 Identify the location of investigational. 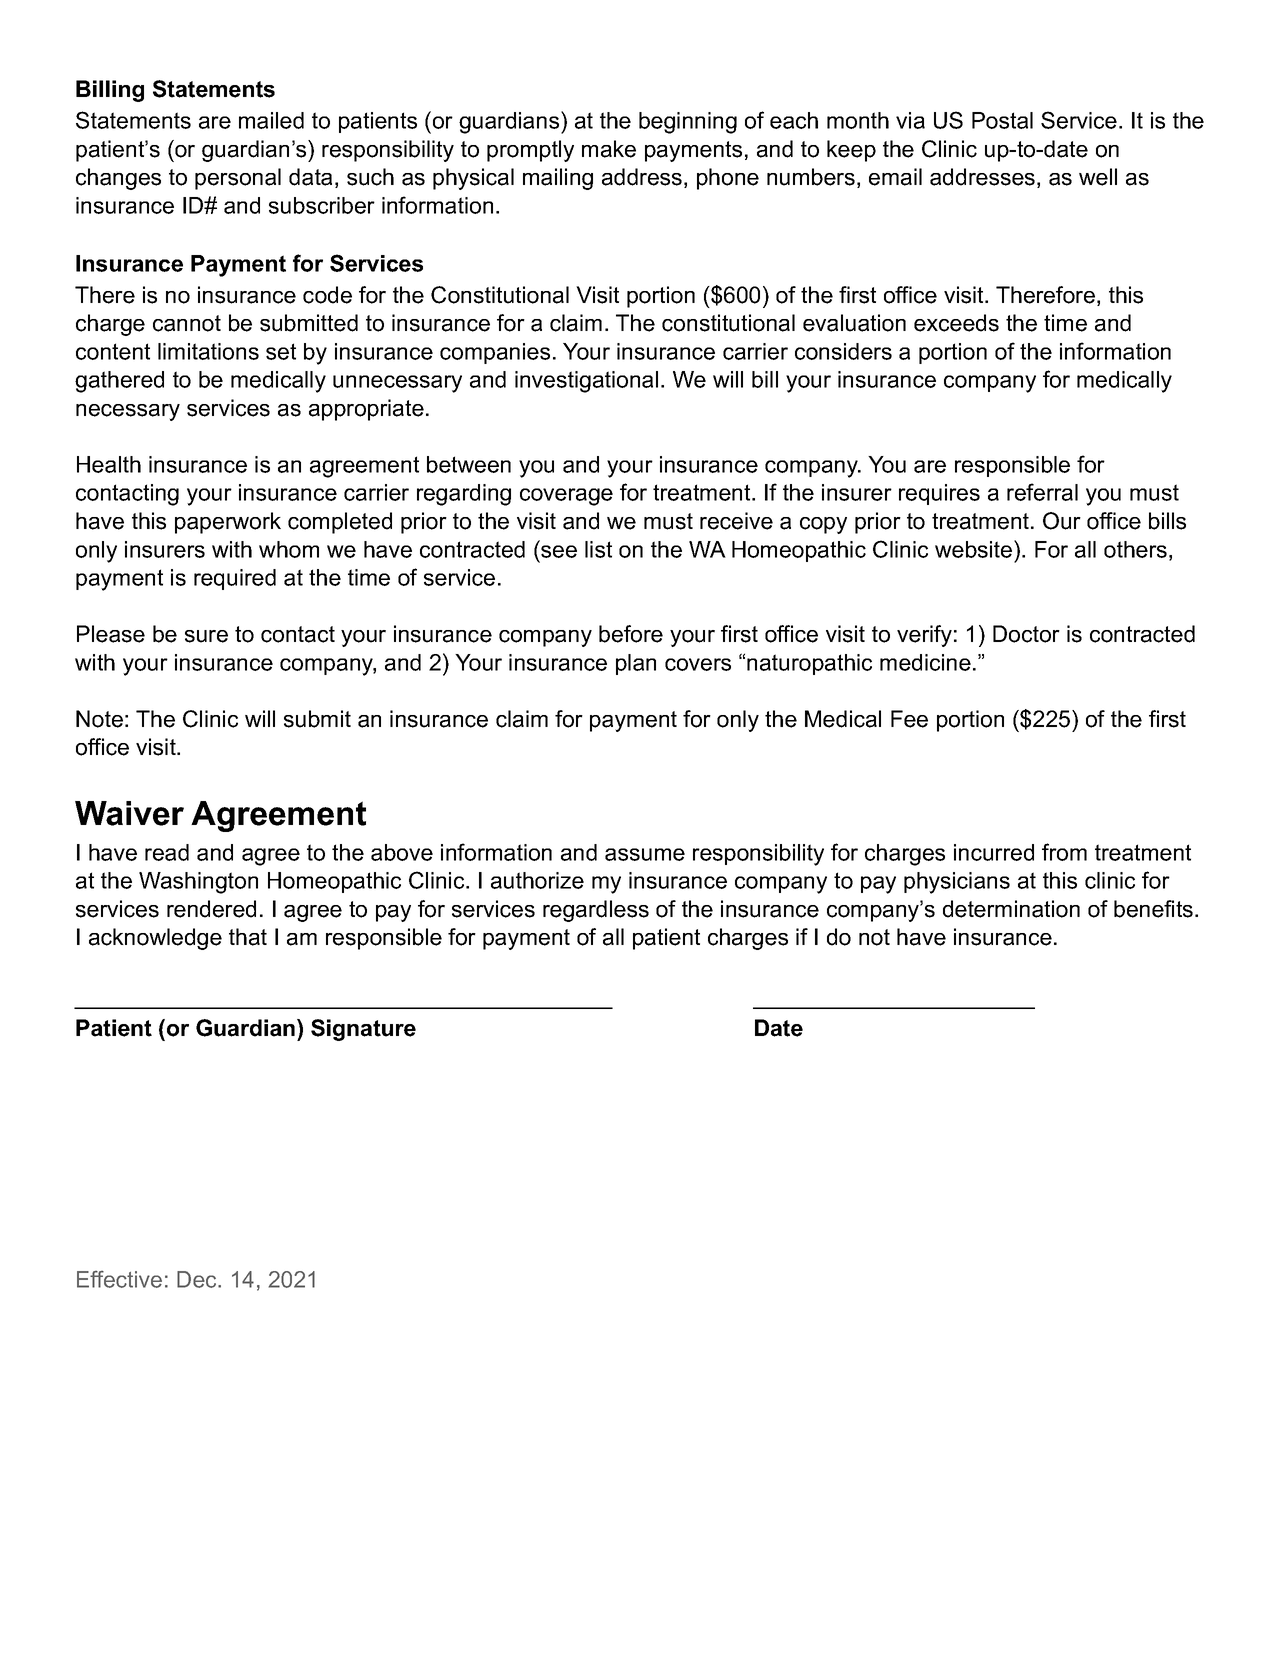
(586, 382).
